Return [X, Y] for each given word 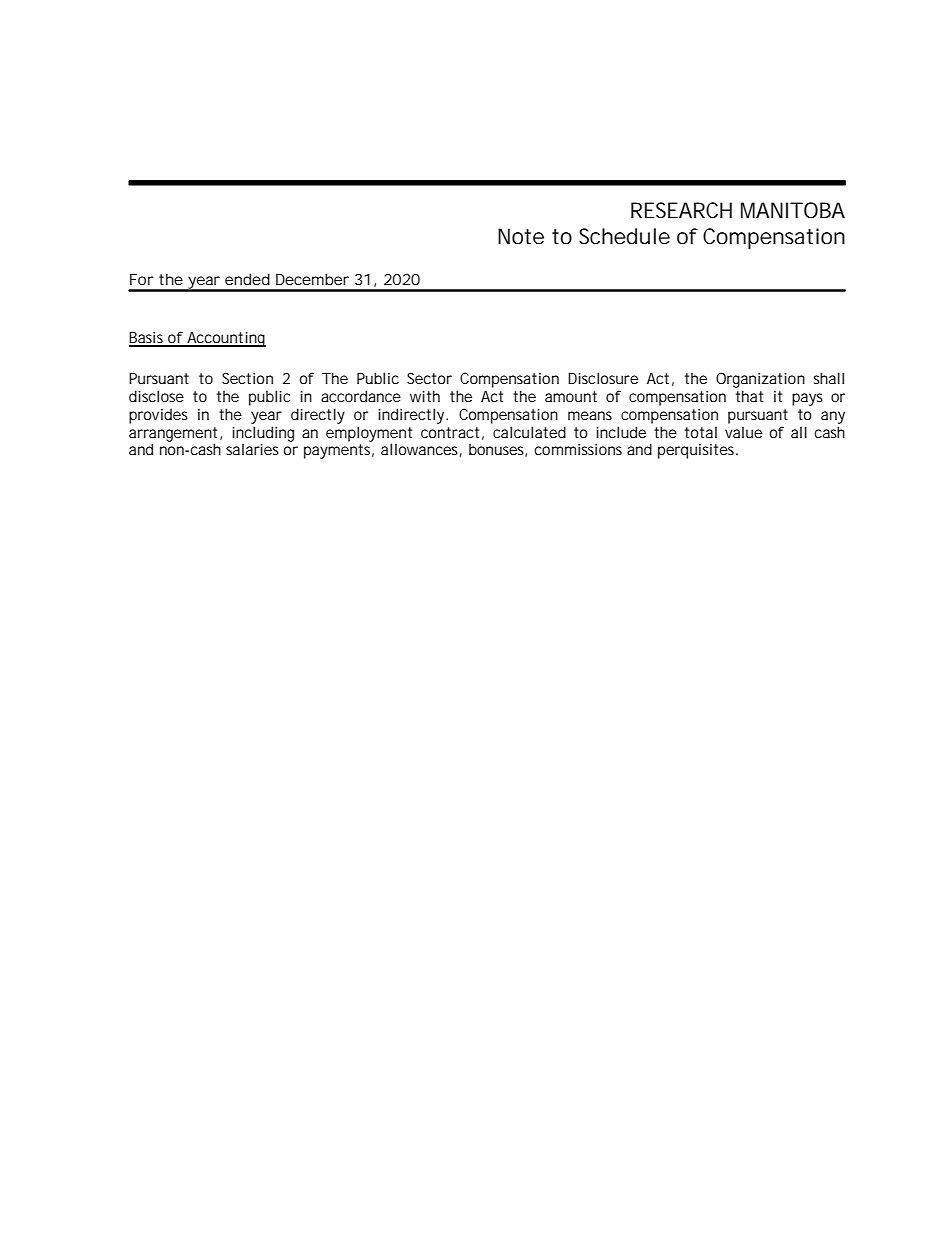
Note [521, 236]
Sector [429, 378]
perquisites [698, 451]
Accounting [225, 339]
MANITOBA [793, 210]
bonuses [498, 450]
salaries [252, 449]
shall [828, 378]
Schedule [624, 236]
